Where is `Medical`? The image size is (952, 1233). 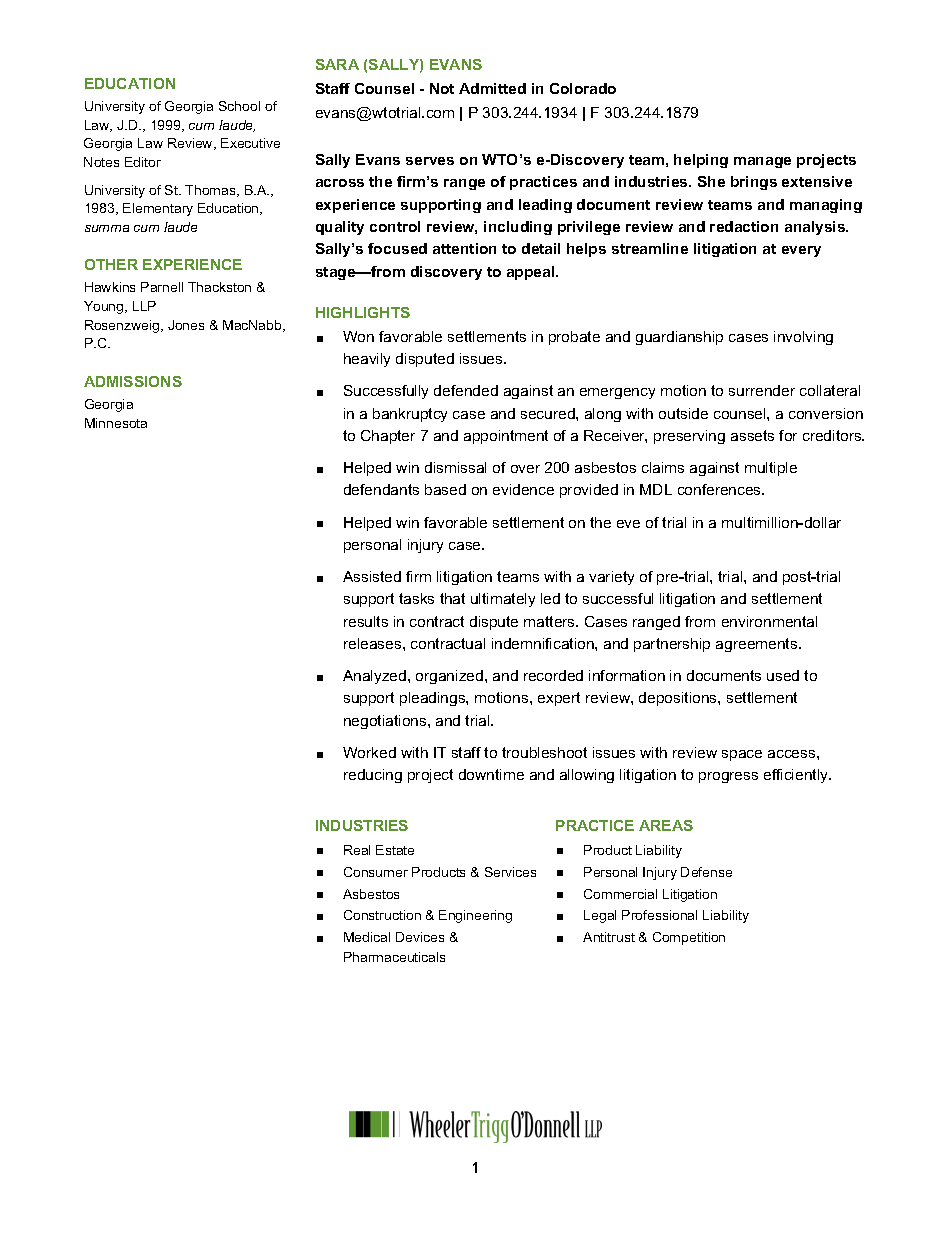
Medical is located at coordinates (367, 937).
